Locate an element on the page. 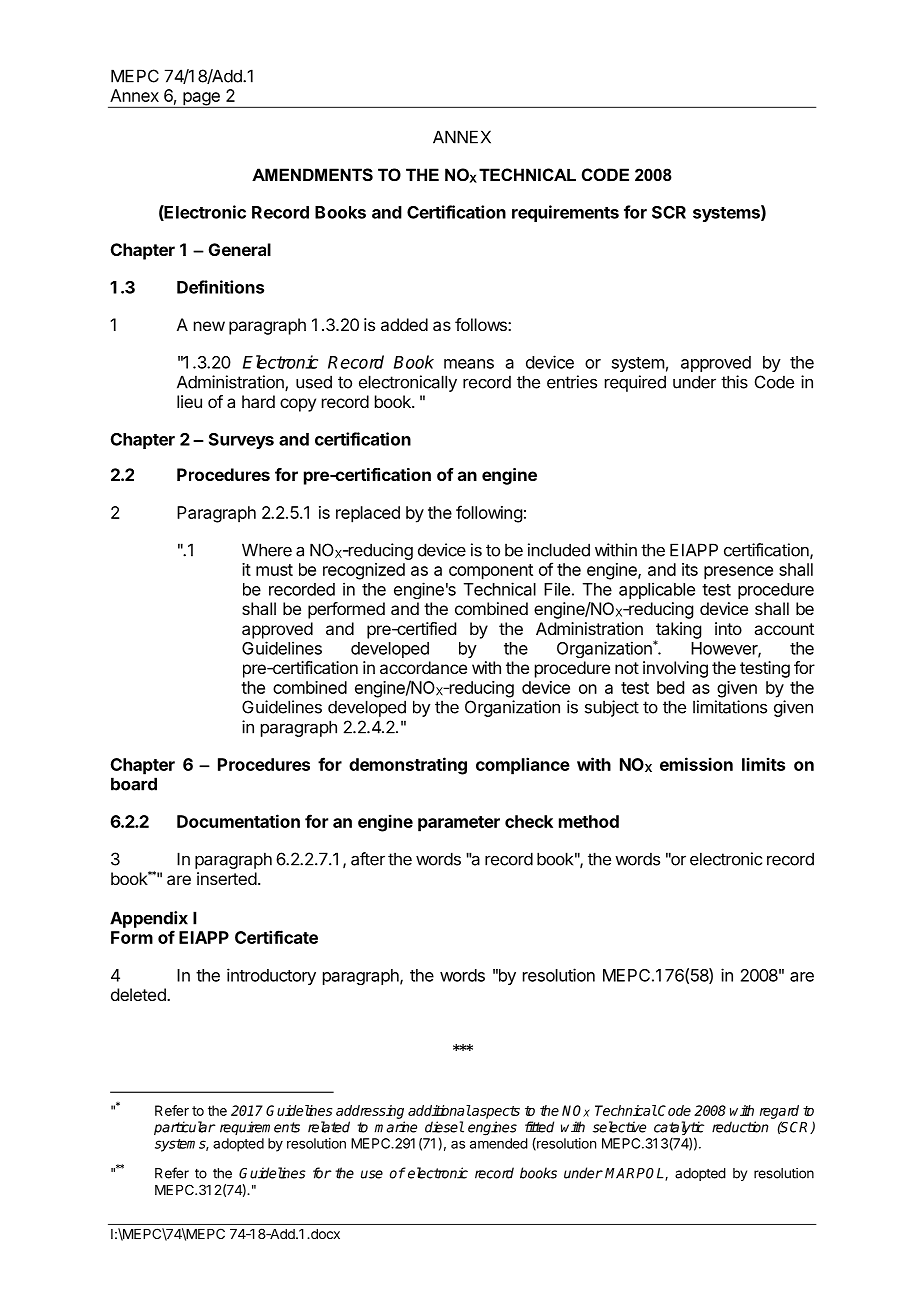  presence is located at coordinates (738, 573).
